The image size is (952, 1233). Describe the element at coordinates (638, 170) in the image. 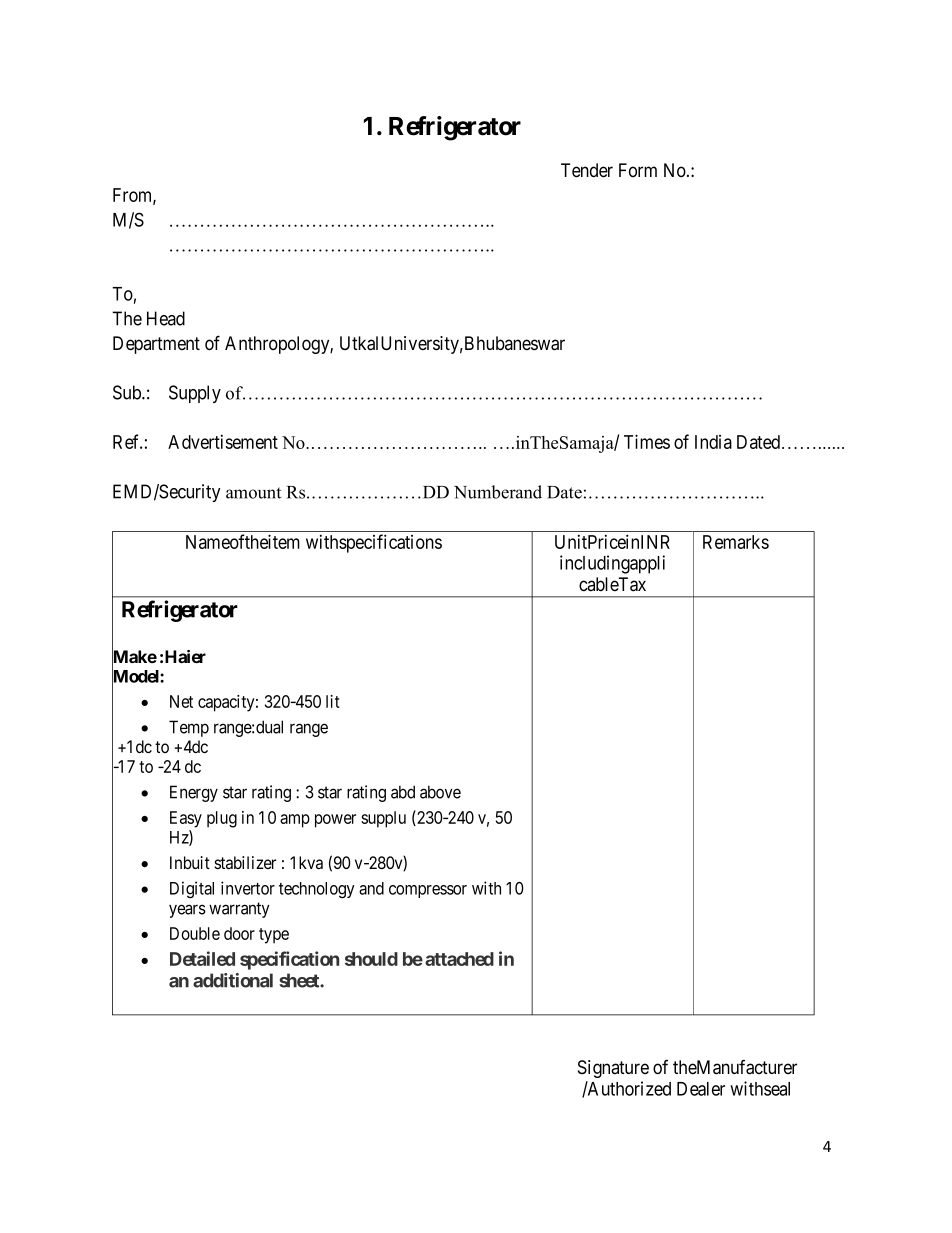

I see `Form` at that location.
